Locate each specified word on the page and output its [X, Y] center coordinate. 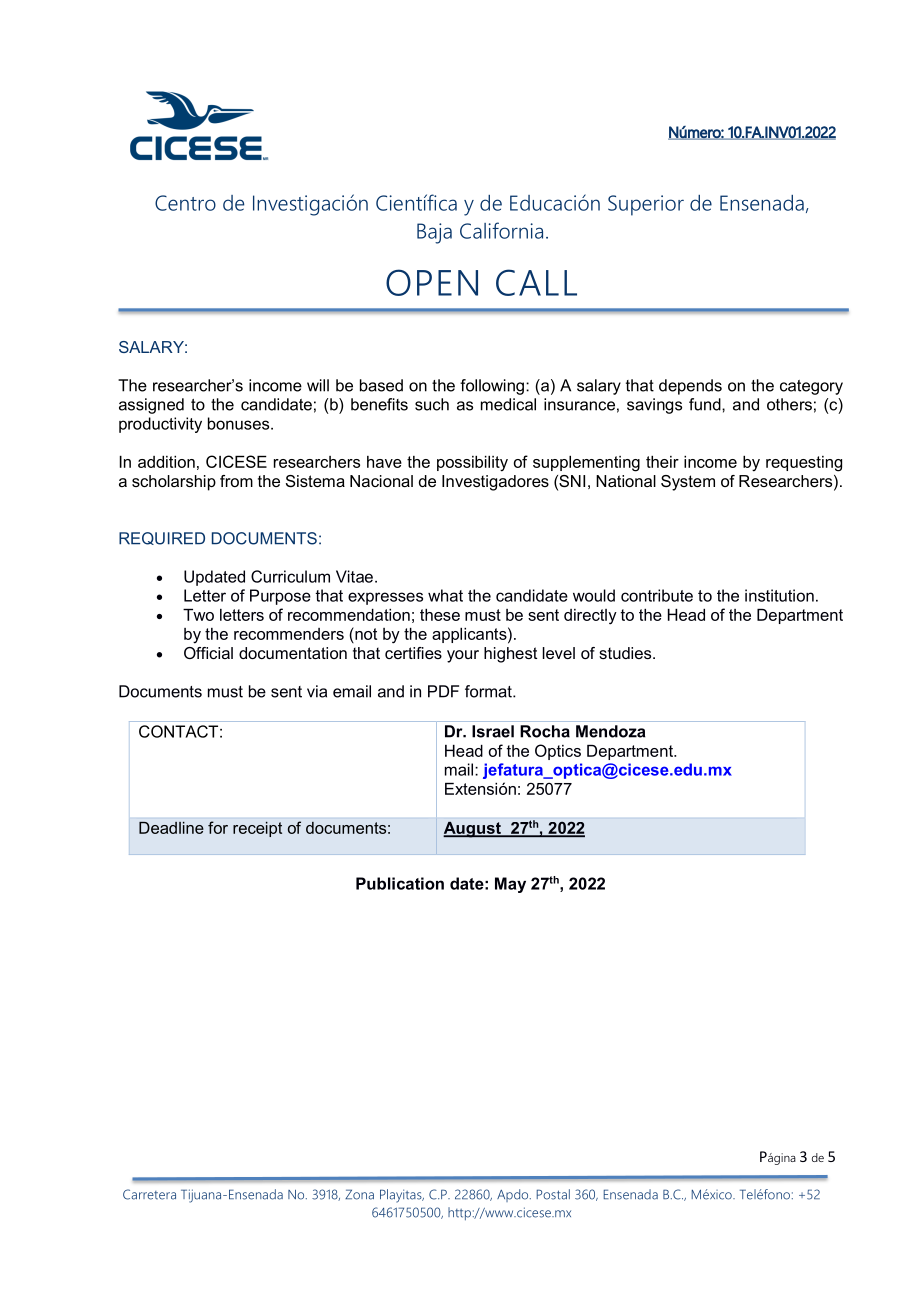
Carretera [149, 1194]
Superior [646, 205]
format [489, 691]
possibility [472, 464]
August [473, 830]
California [501, 230]
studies [626, 653]
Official [208, 653]
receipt [257, 829]
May [510, 885]
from [236, 481]
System [688, 483]
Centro [185, 203]
